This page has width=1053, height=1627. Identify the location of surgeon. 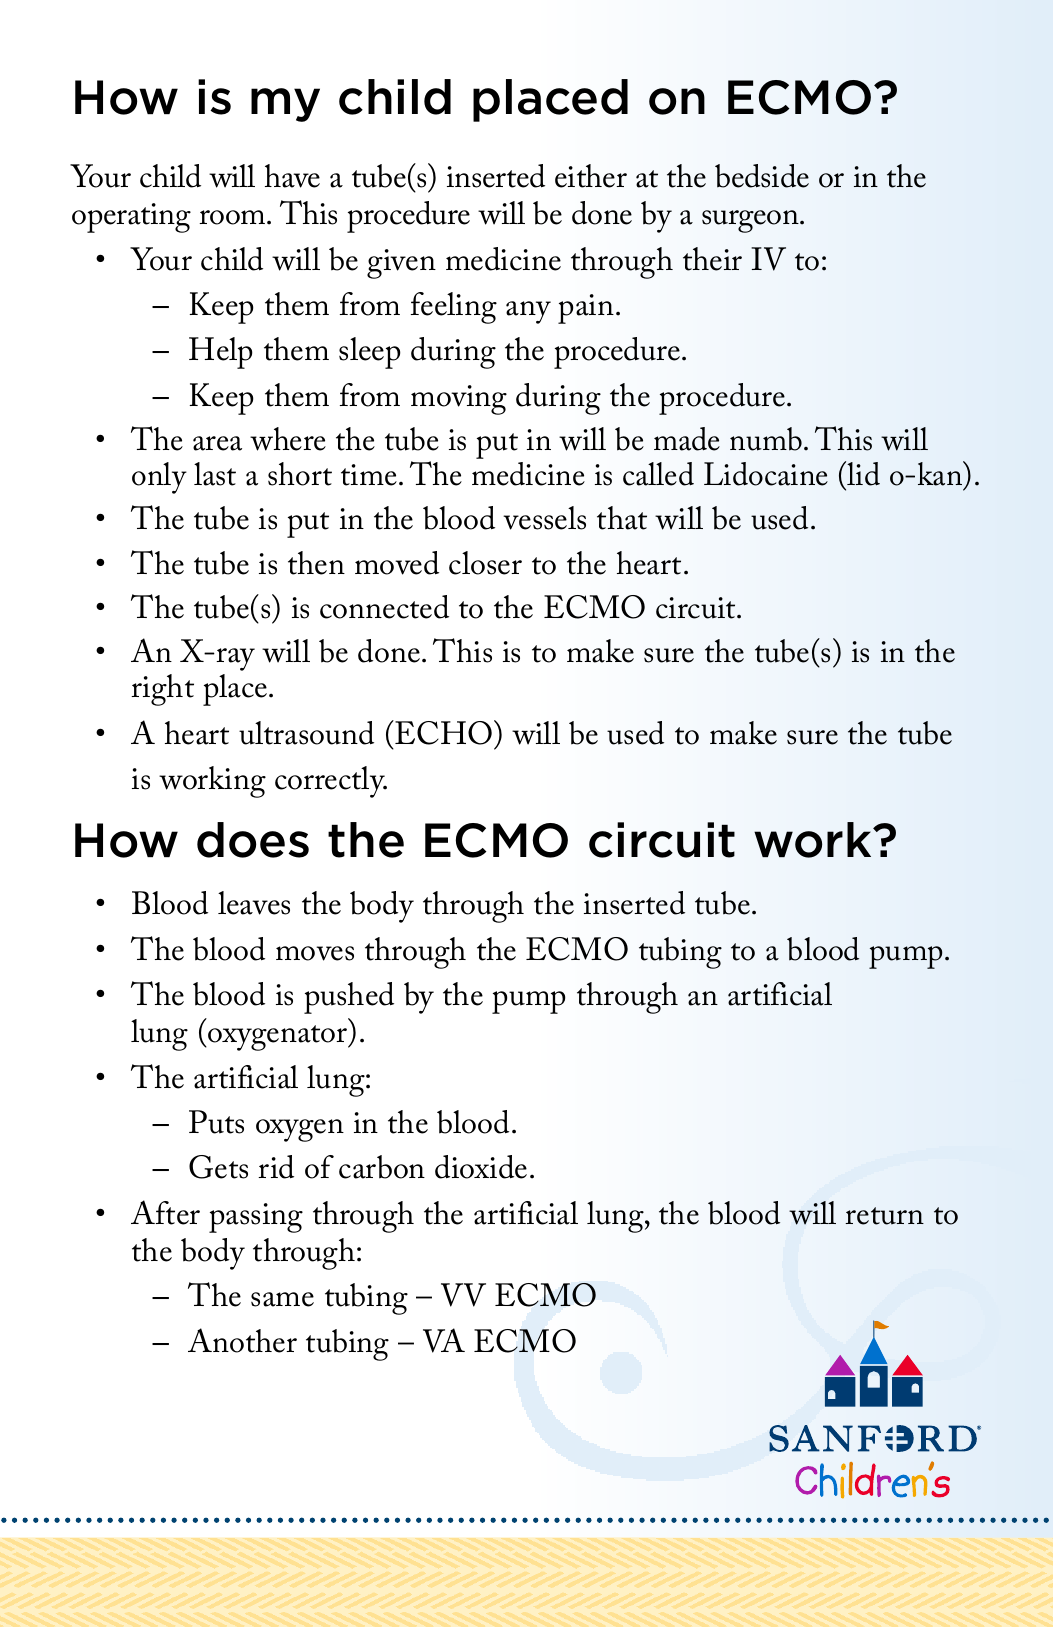
(751, 221).
